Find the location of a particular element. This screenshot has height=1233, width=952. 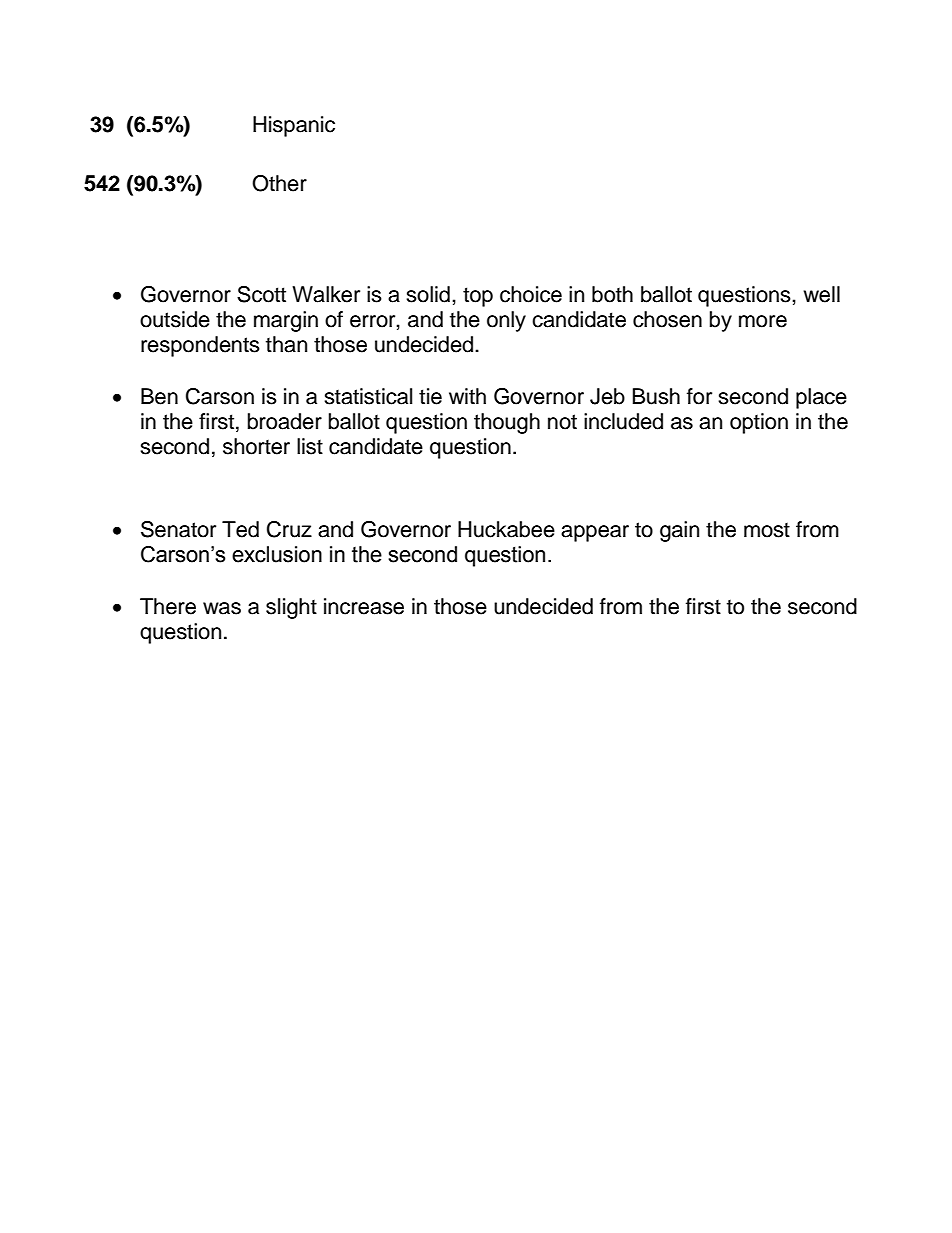

well is located at coordinates (821, 294).
